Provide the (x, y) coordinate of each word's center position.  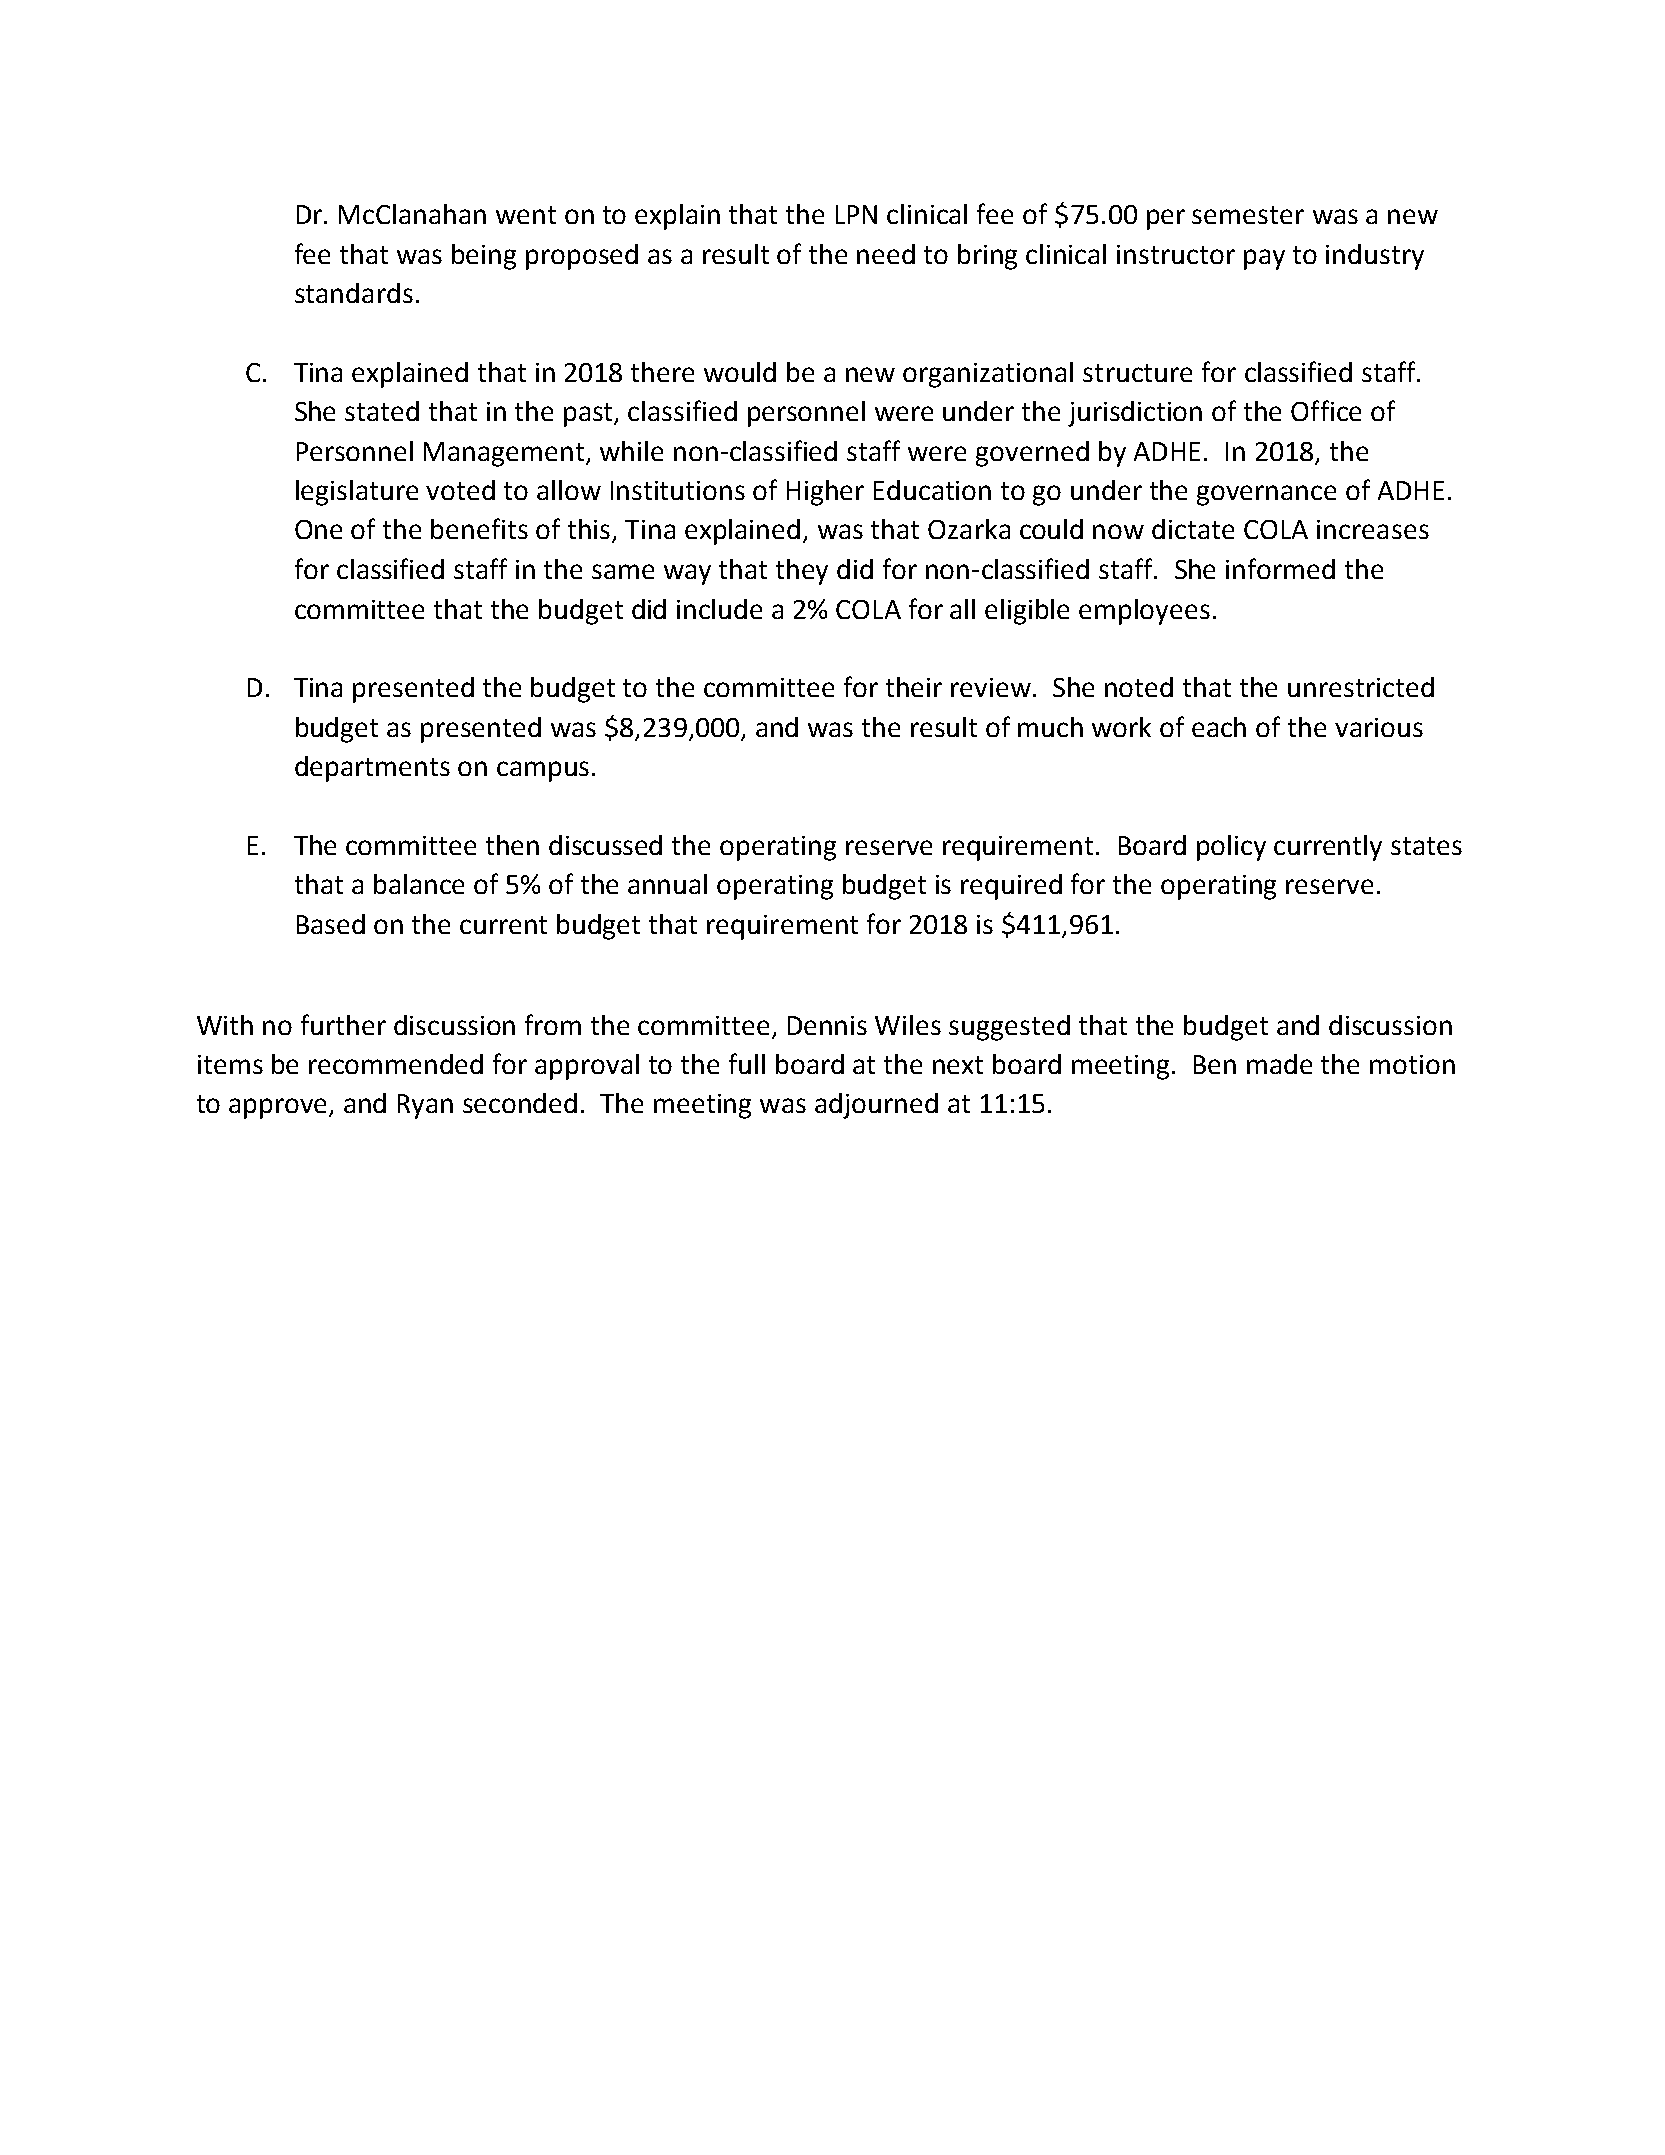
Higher (825, 493)
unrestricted (1361, 687)
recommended (396, 1064)
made (1279, 1064)
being (484, 257)
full (747, 1063)
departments (372, 769)
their (914, 687)
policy (1231, 848)
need (886, 254)
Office (1326, 410)
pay (1264, 259)
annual (667, 884)
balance (419, 884)
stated (382, 411)
